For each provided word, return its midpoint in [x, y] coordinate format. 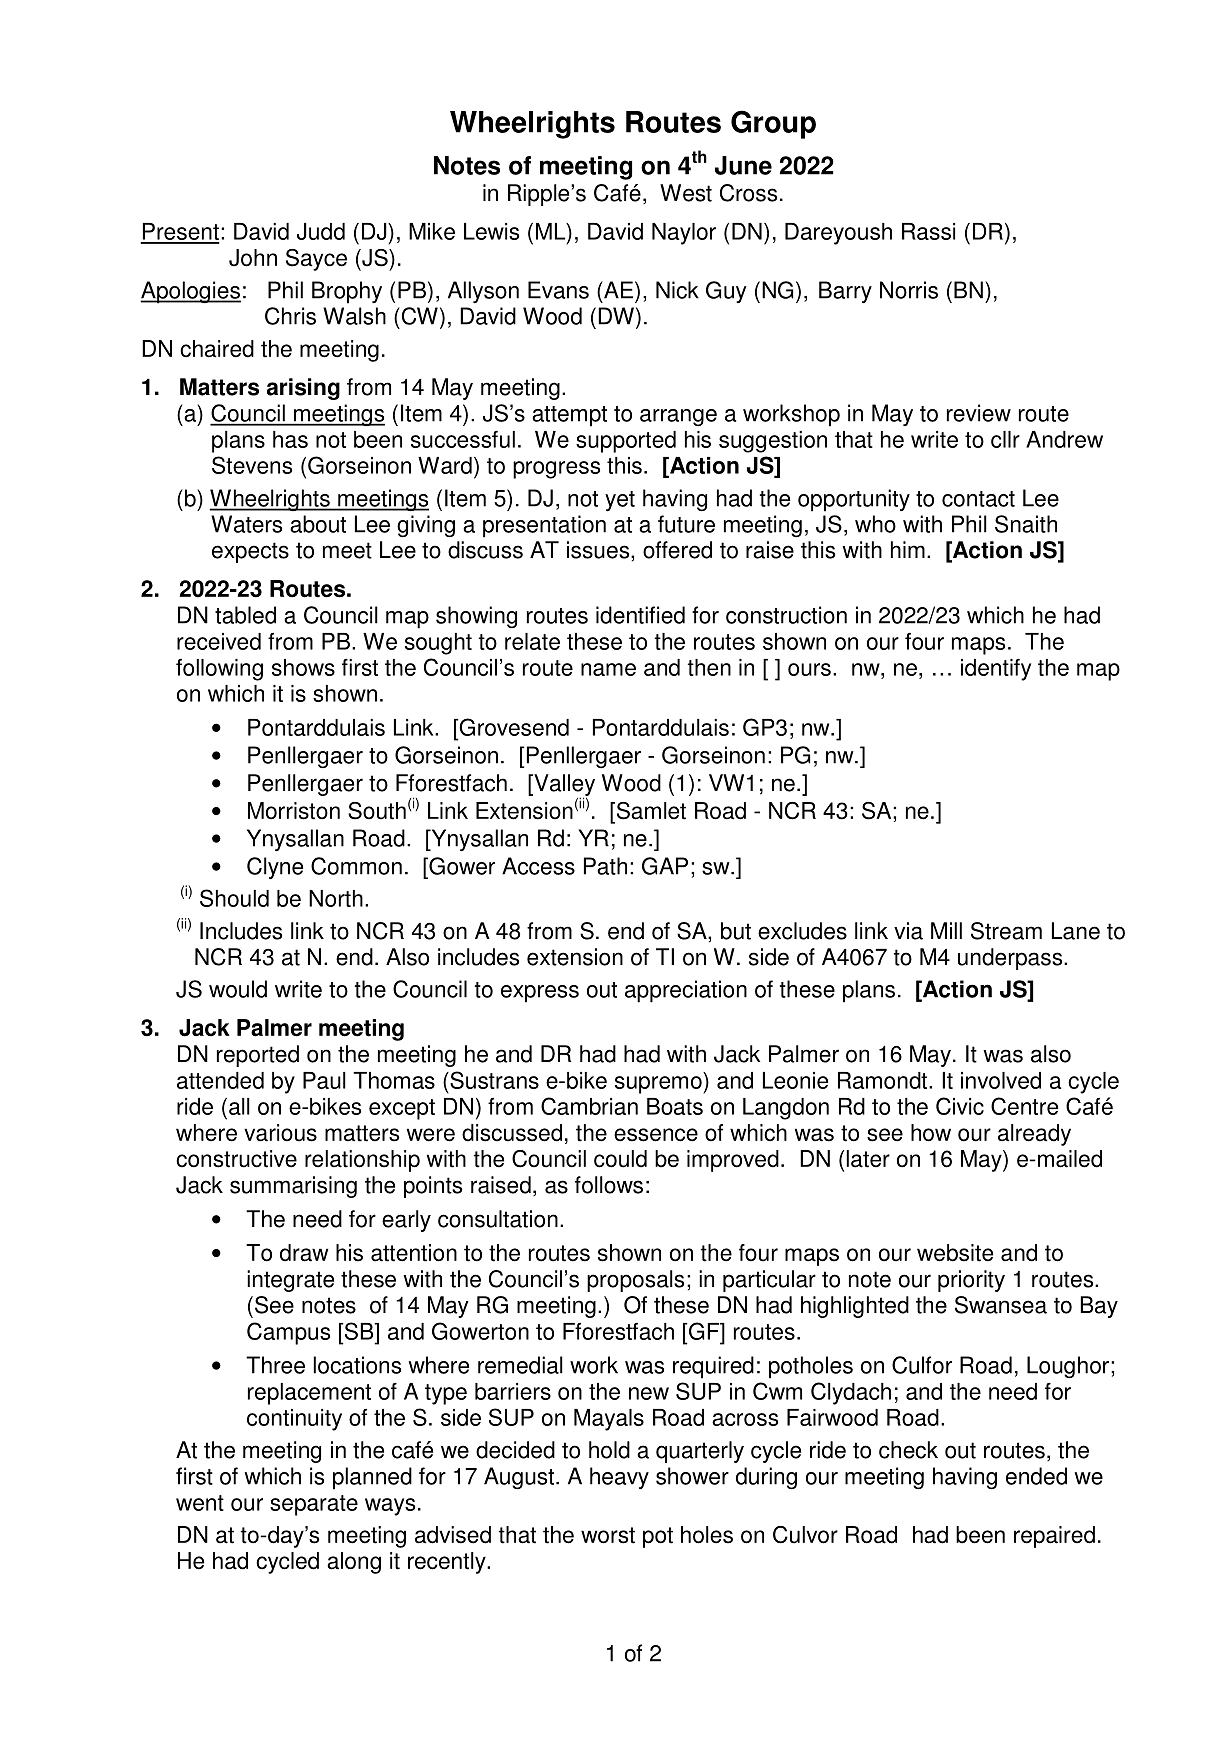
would [238, 989]
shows [303, 667]
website [955, 1253]
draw [304, 1253]
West [686, 193]
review [979, 413]
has [290, 439]
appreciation [686, 991]
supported [626, 442]
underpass [1011, 959]
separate [314, 1505]
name [608, 669]
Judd [321, 231]
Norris [909, 290]
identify [996, 670]
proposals [635, 1281]
